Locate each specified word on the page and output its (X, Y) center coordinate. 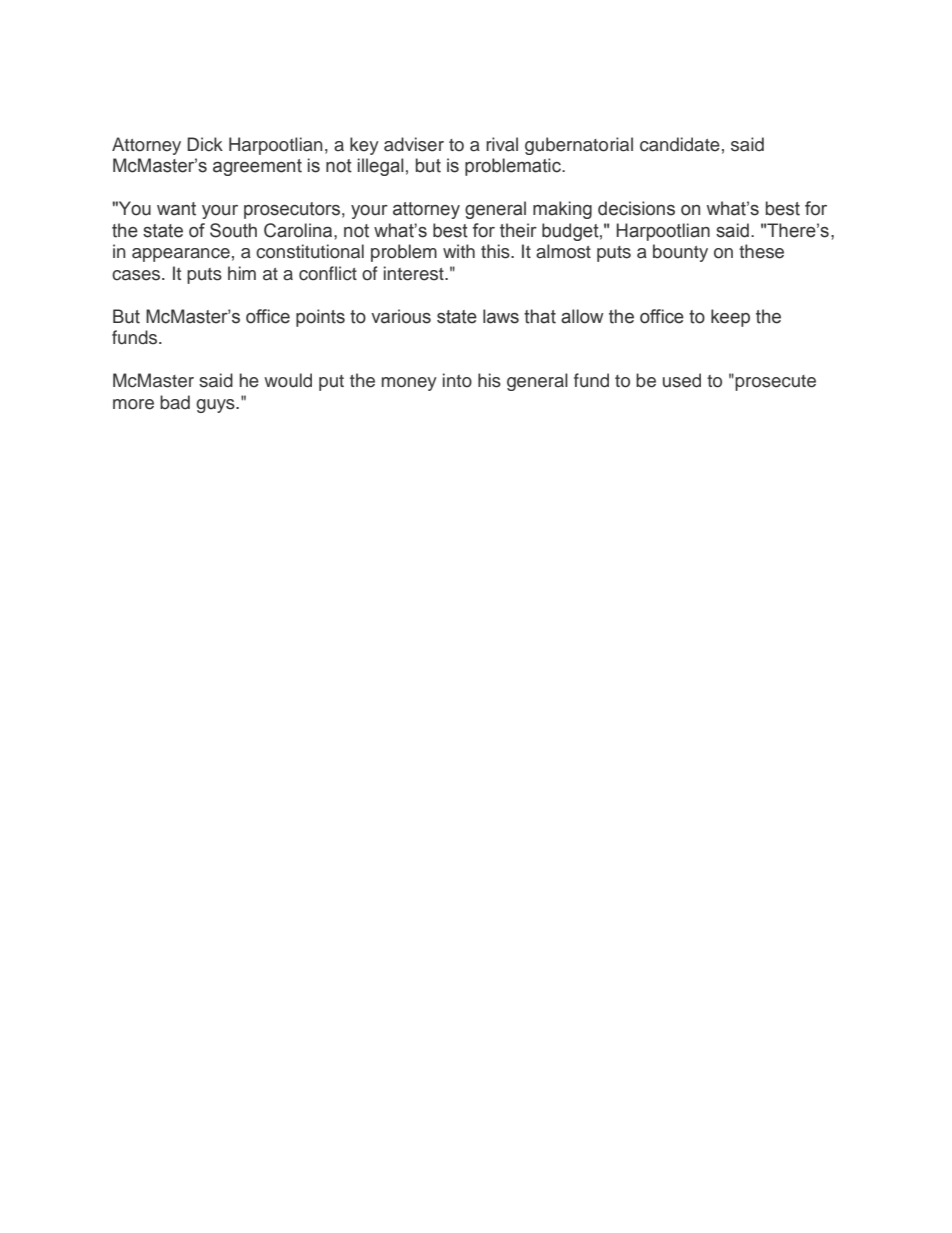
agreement (257, 167)
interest (415, 273)
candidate (680, 144)
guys (216, 406)
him (242, 273)
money (409, 384)
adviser (414, 144)
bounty (680, 253)
